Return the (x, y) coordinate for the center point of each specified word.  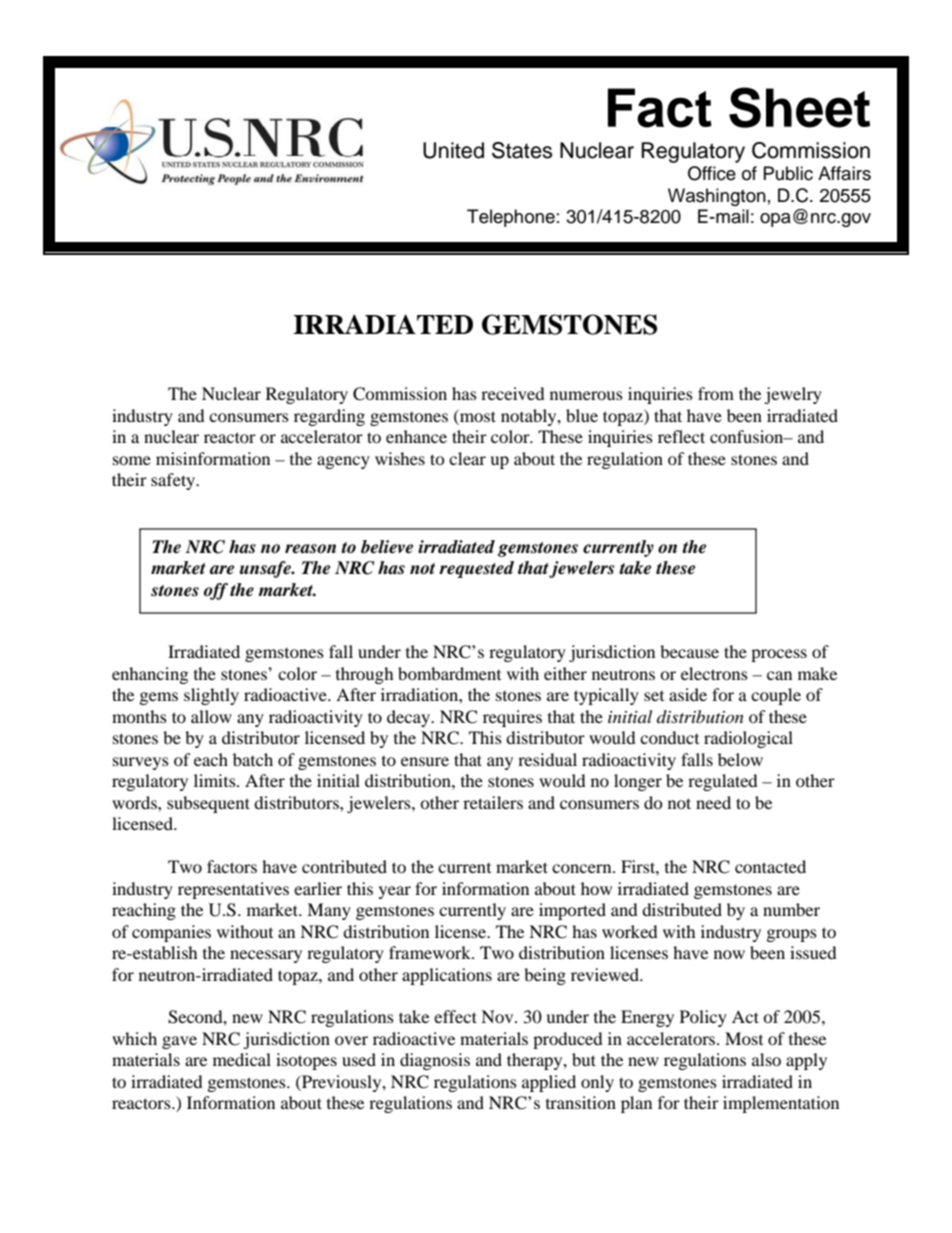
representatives (233, 890)
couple (776, 696)
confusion (748, 436)
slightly (211, 696)
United (453, 150)
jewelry (793, 395)
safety (174, 481)
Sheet (799, 107)
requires (512, 718)
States (522, 150)
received (513, 393)
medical (242, 1059)
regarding (329, 417)
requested (476, 569)
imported (572, 911)
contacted (770, 866)
